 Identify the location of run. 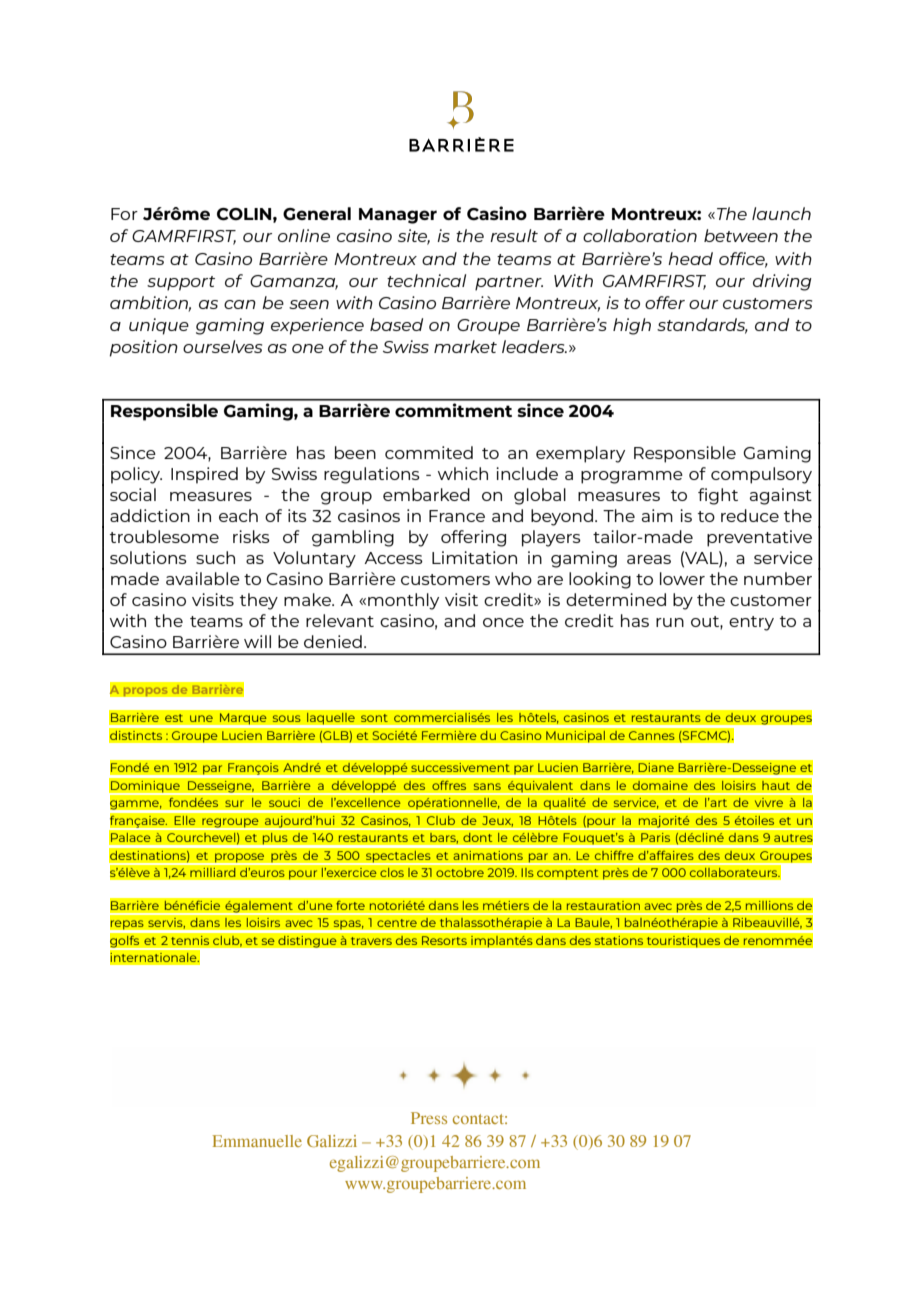
(670, 622).
